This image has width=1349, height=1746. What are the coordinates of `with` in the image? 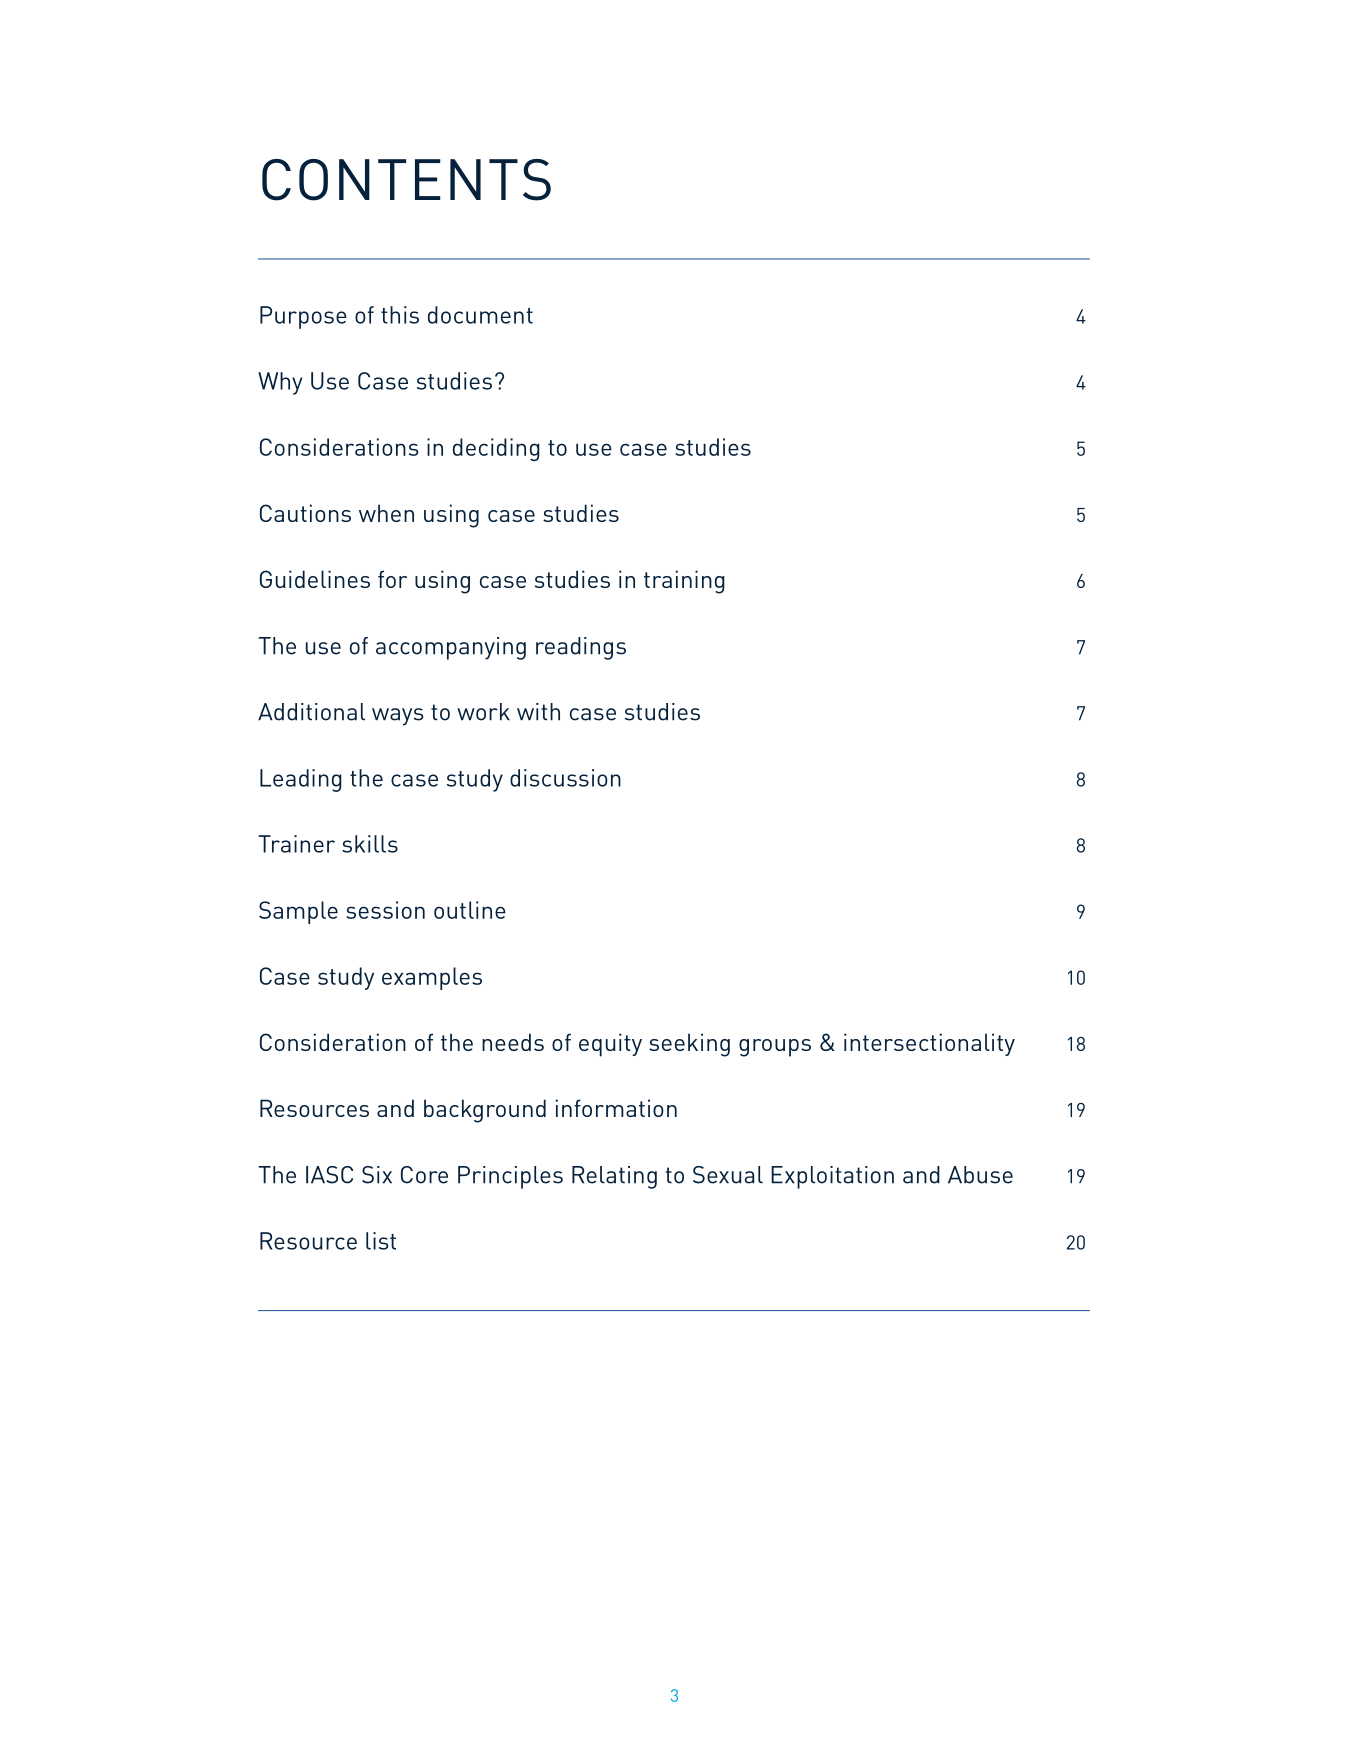 It's located at (538, 712).
